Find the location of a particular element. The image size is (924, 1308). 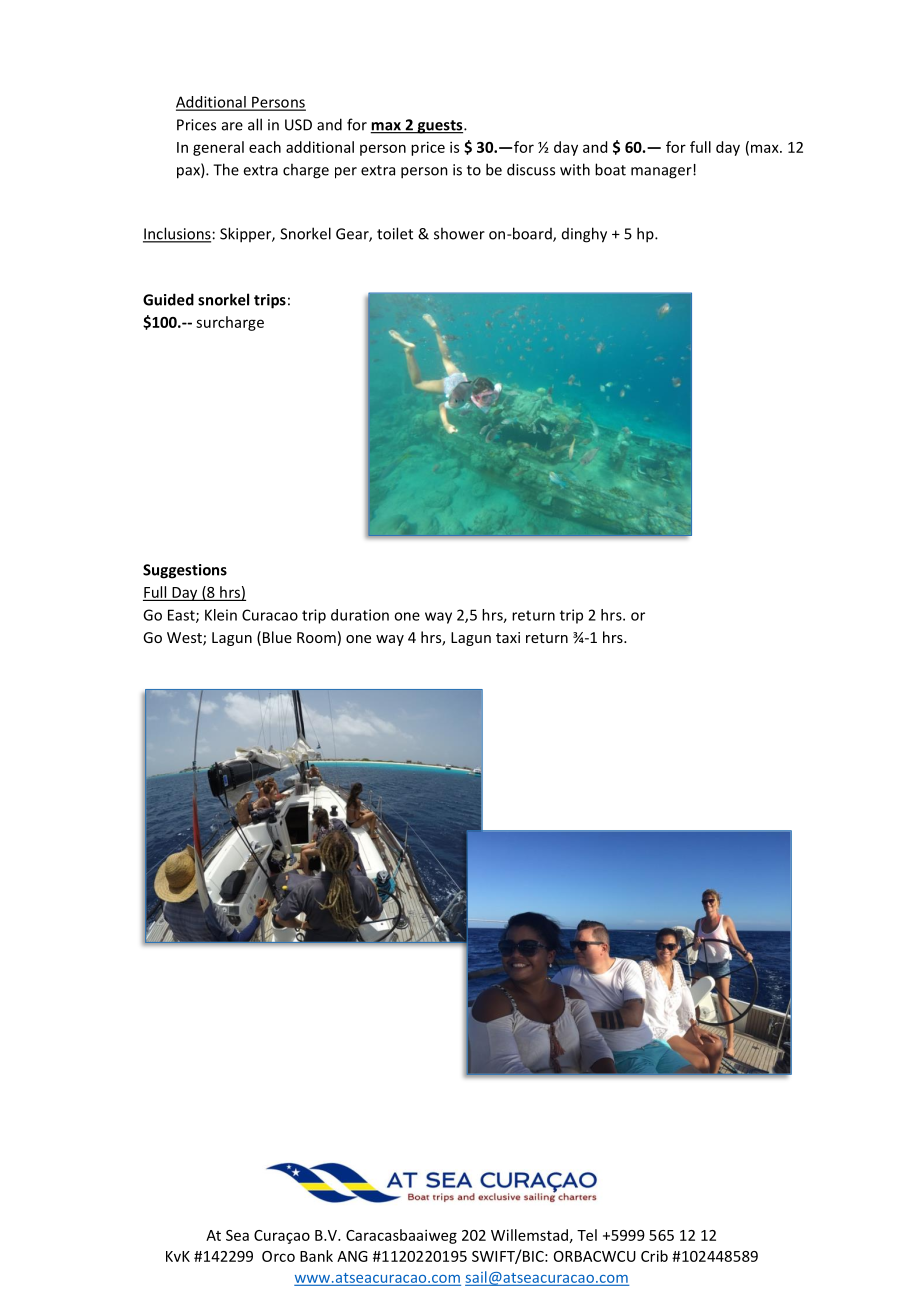

guests is located at coordinates (440, 127).
